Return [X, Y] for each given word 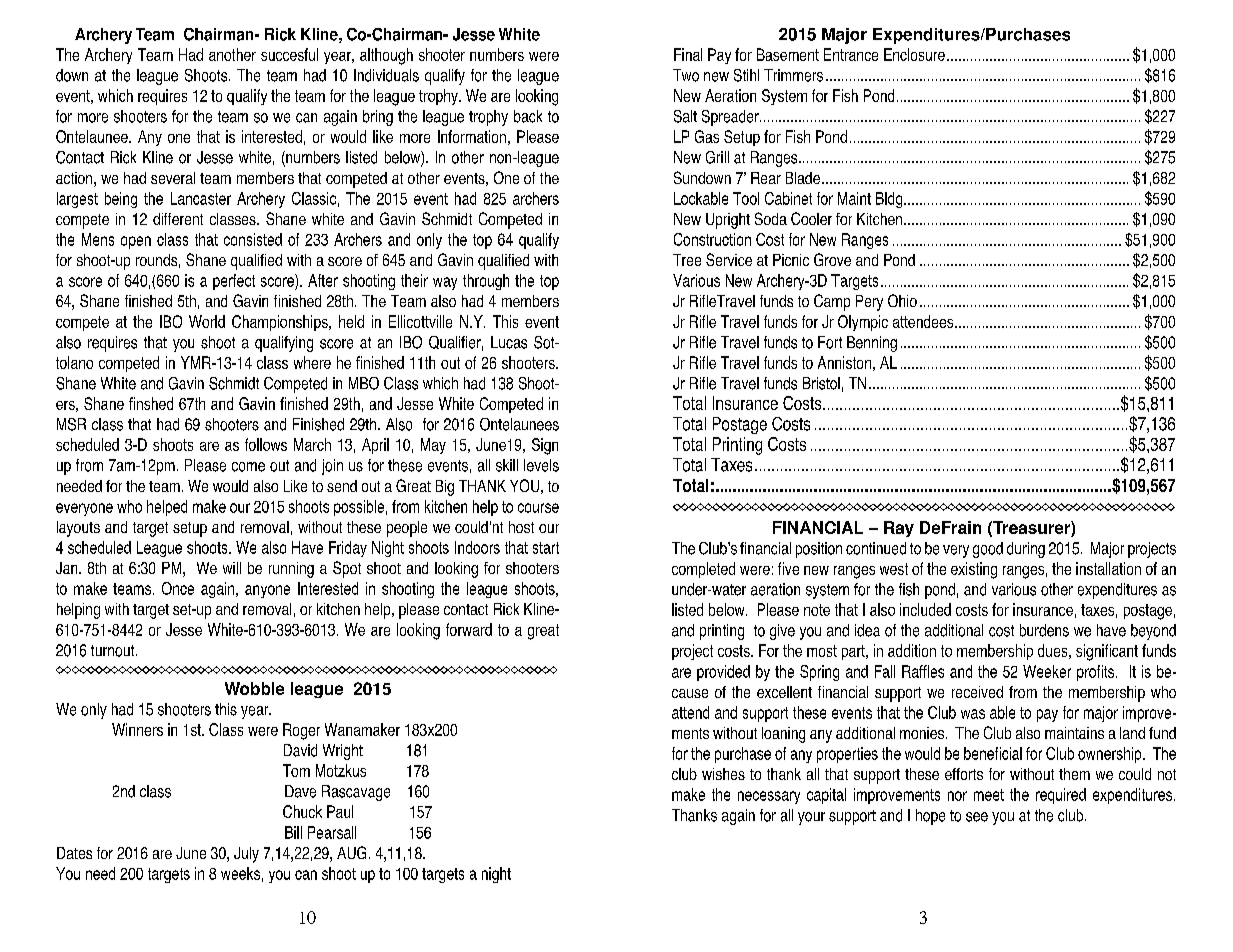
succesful [289, 54]
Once [178, 588]
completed [703, 570]
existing [974, 570]
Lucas [509, 342]
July [246, 855]
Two [686, 75]
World [207, 321]
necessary [769, 797]
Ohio [902, 300]
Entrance [851, 54]
